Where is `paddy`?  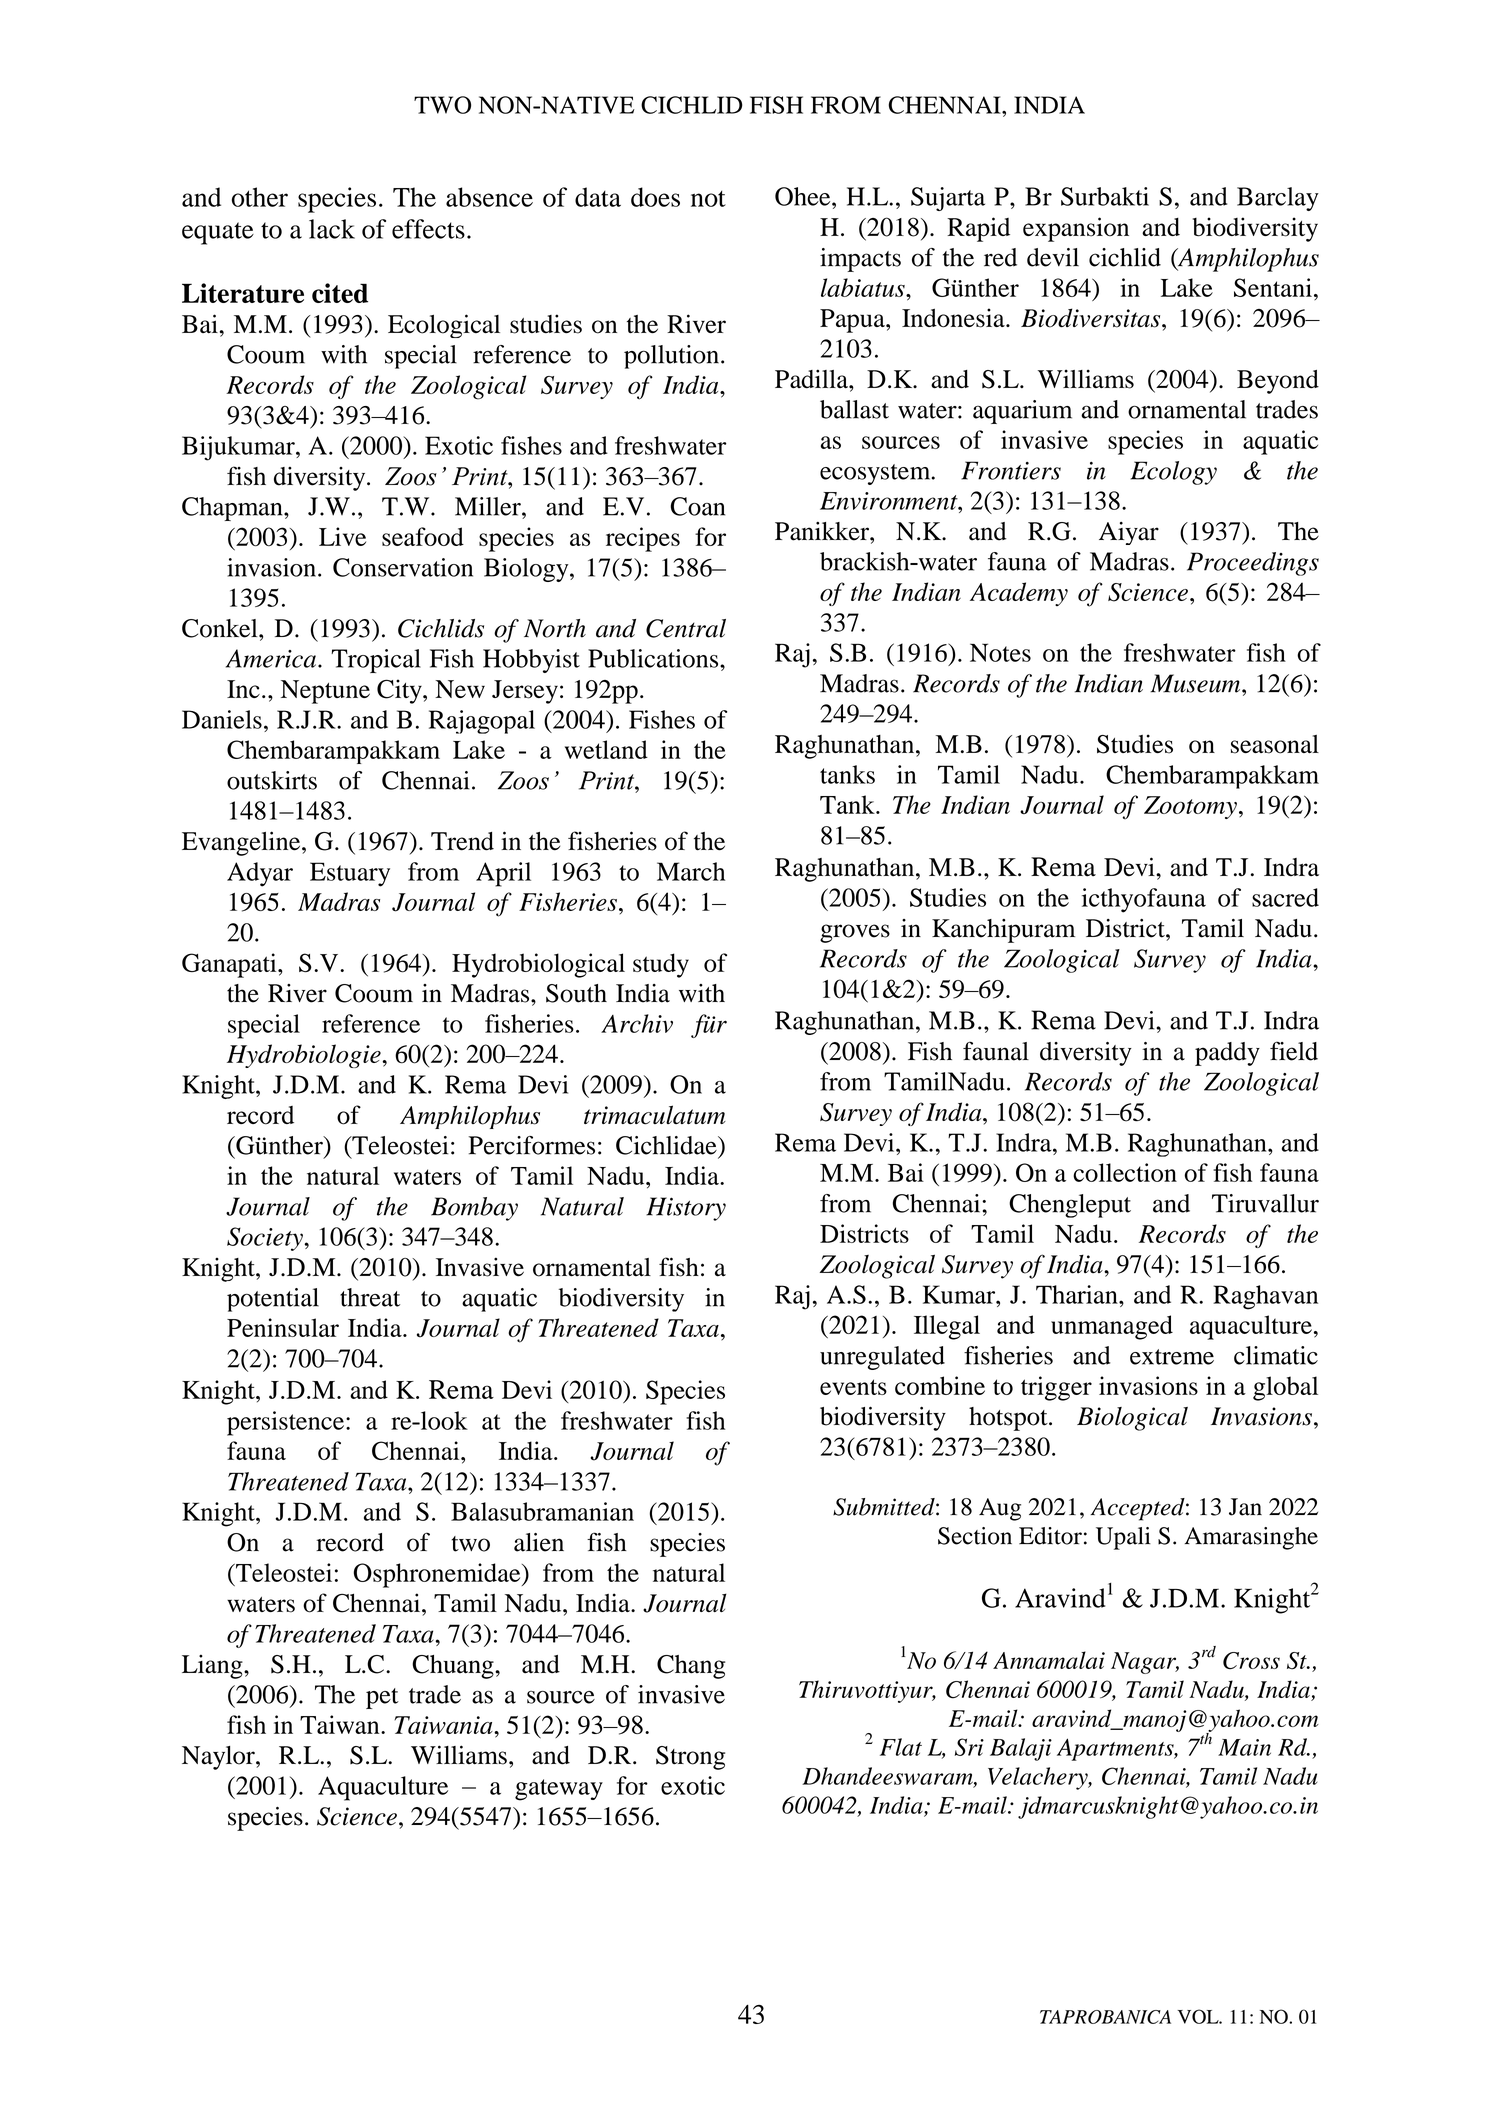 paddy is located at coordinates (1227, 1054).
